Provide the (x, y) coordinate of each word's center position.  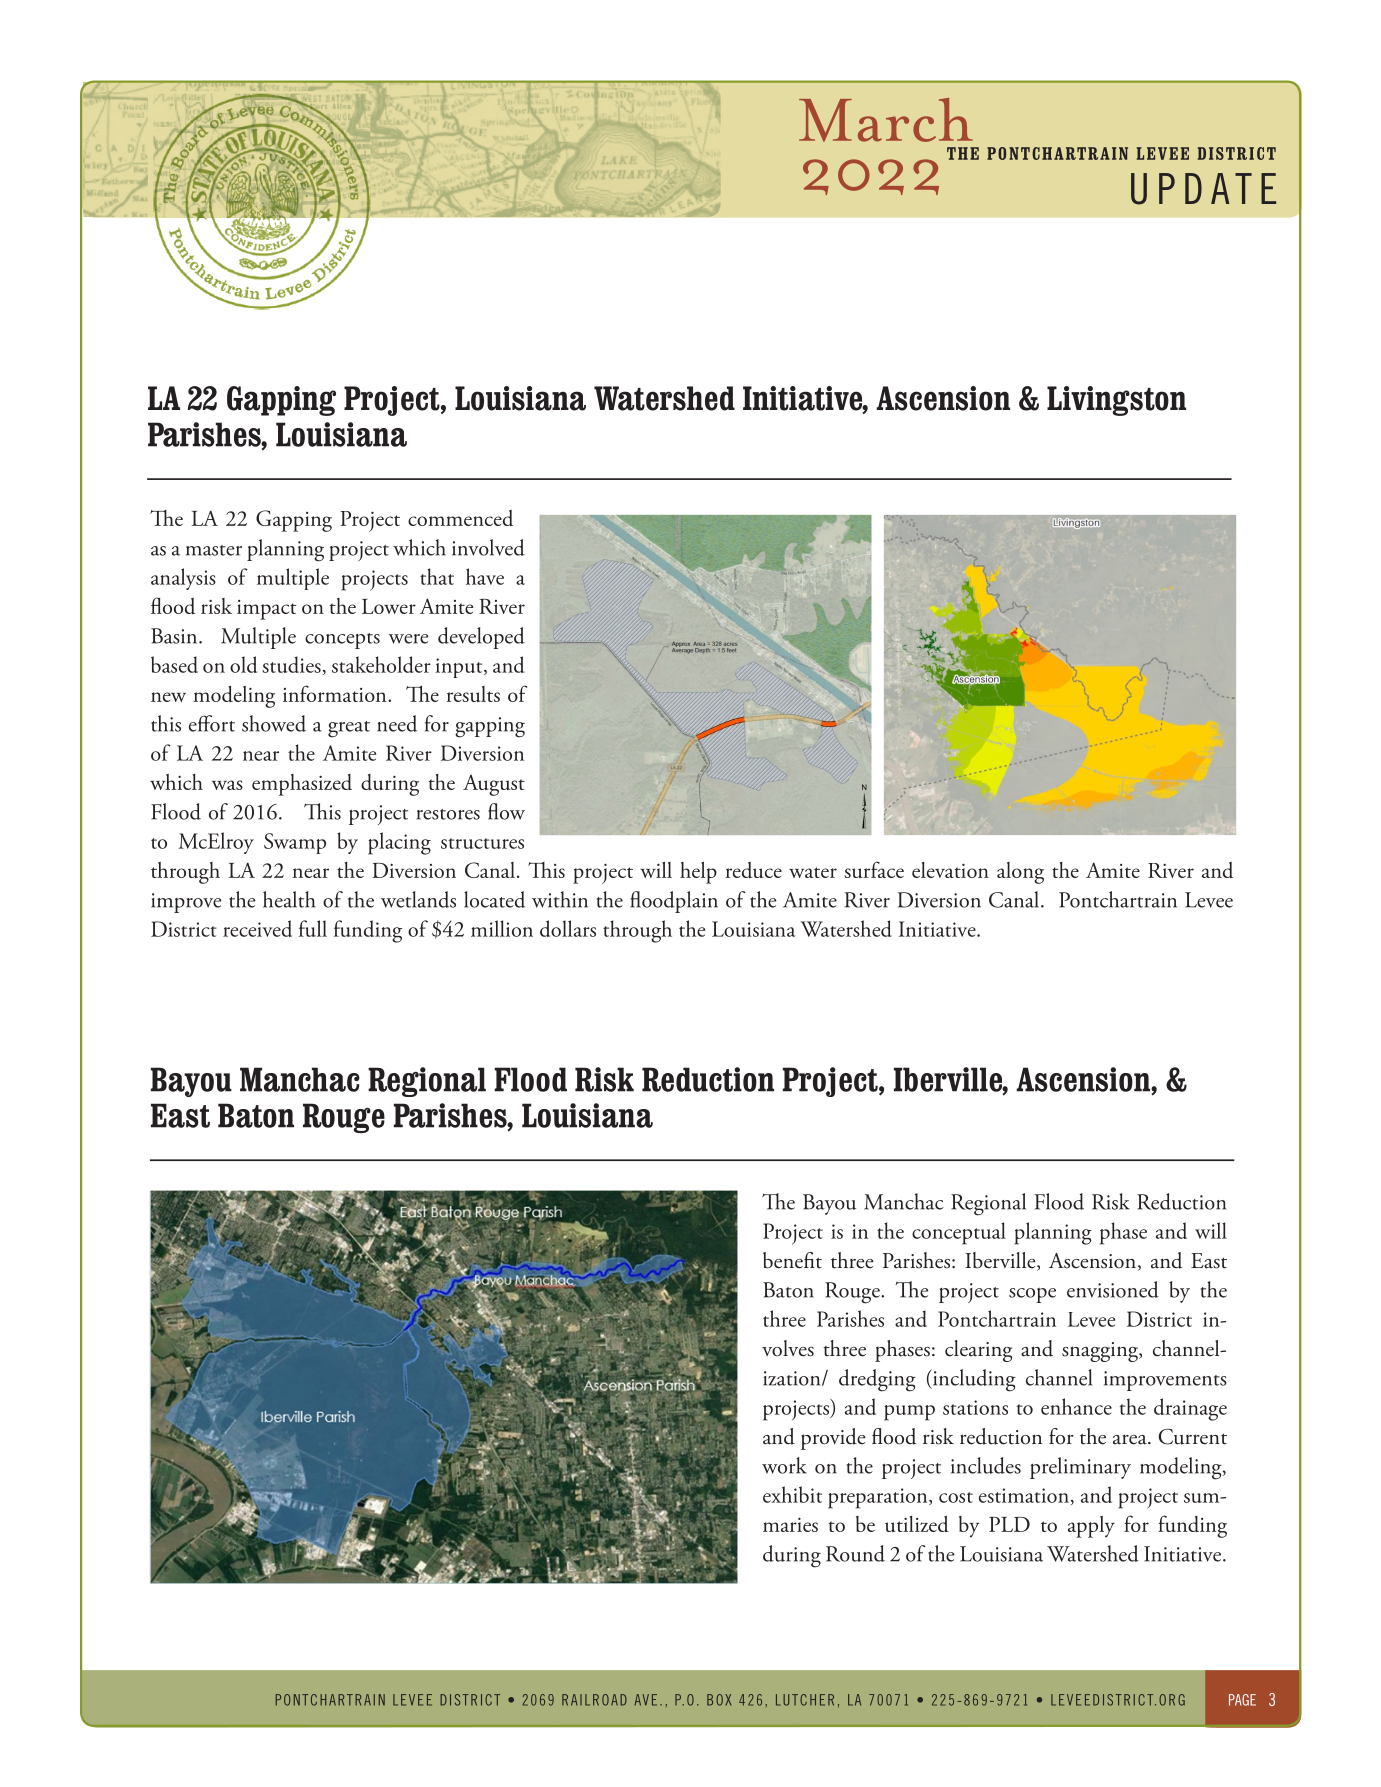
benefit (792, 1260)
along (1020, 873)
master (214, 550)
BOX (719, 1700)
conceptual (959, 1233)
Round (855, 1553)
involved (488, 547)
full (313, 928)
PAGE (1242, 1700)
